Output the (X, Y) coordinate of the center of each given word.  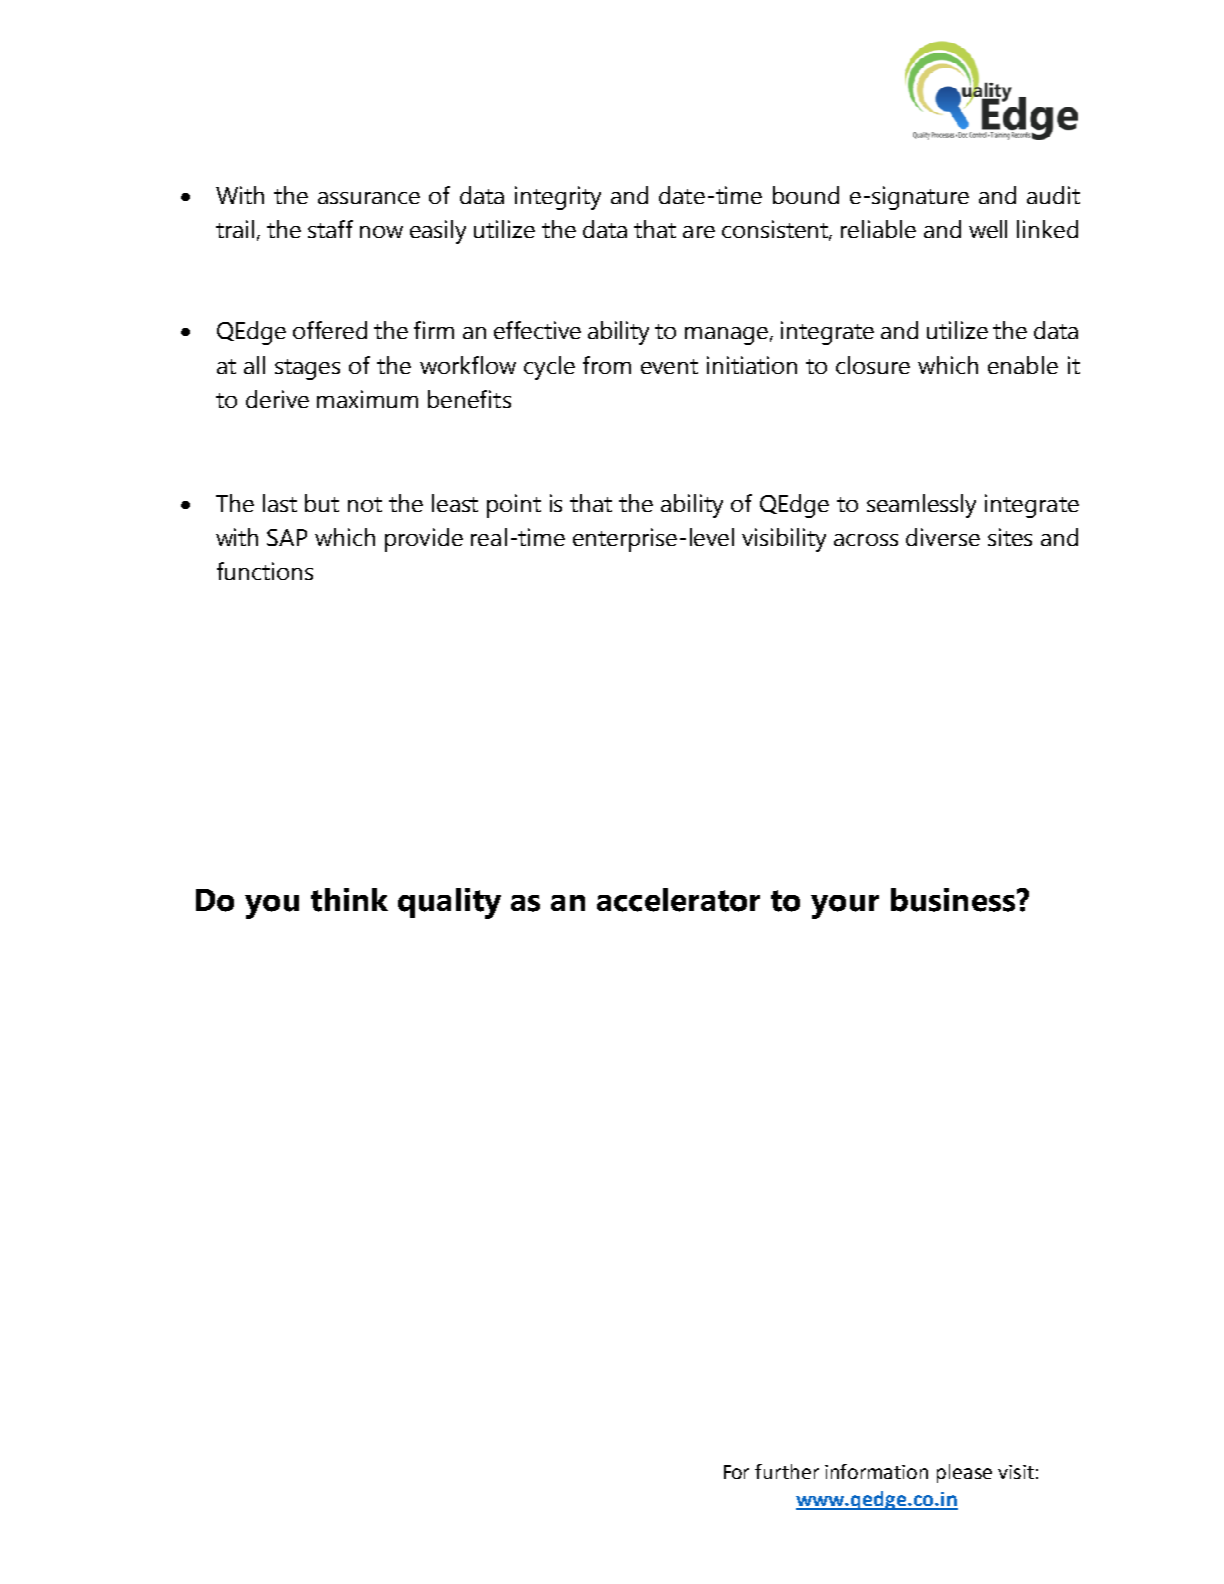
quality (449, 903)
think (349, 900)
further (787, 1471)
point (514, 506)
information (876, 1471)
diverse (943, 537)
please (964, 1473)
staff (330, 229)
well (988, 229)
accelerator (678, 900)
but (322, 503)
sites (1010, 537)
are (699, 232)
